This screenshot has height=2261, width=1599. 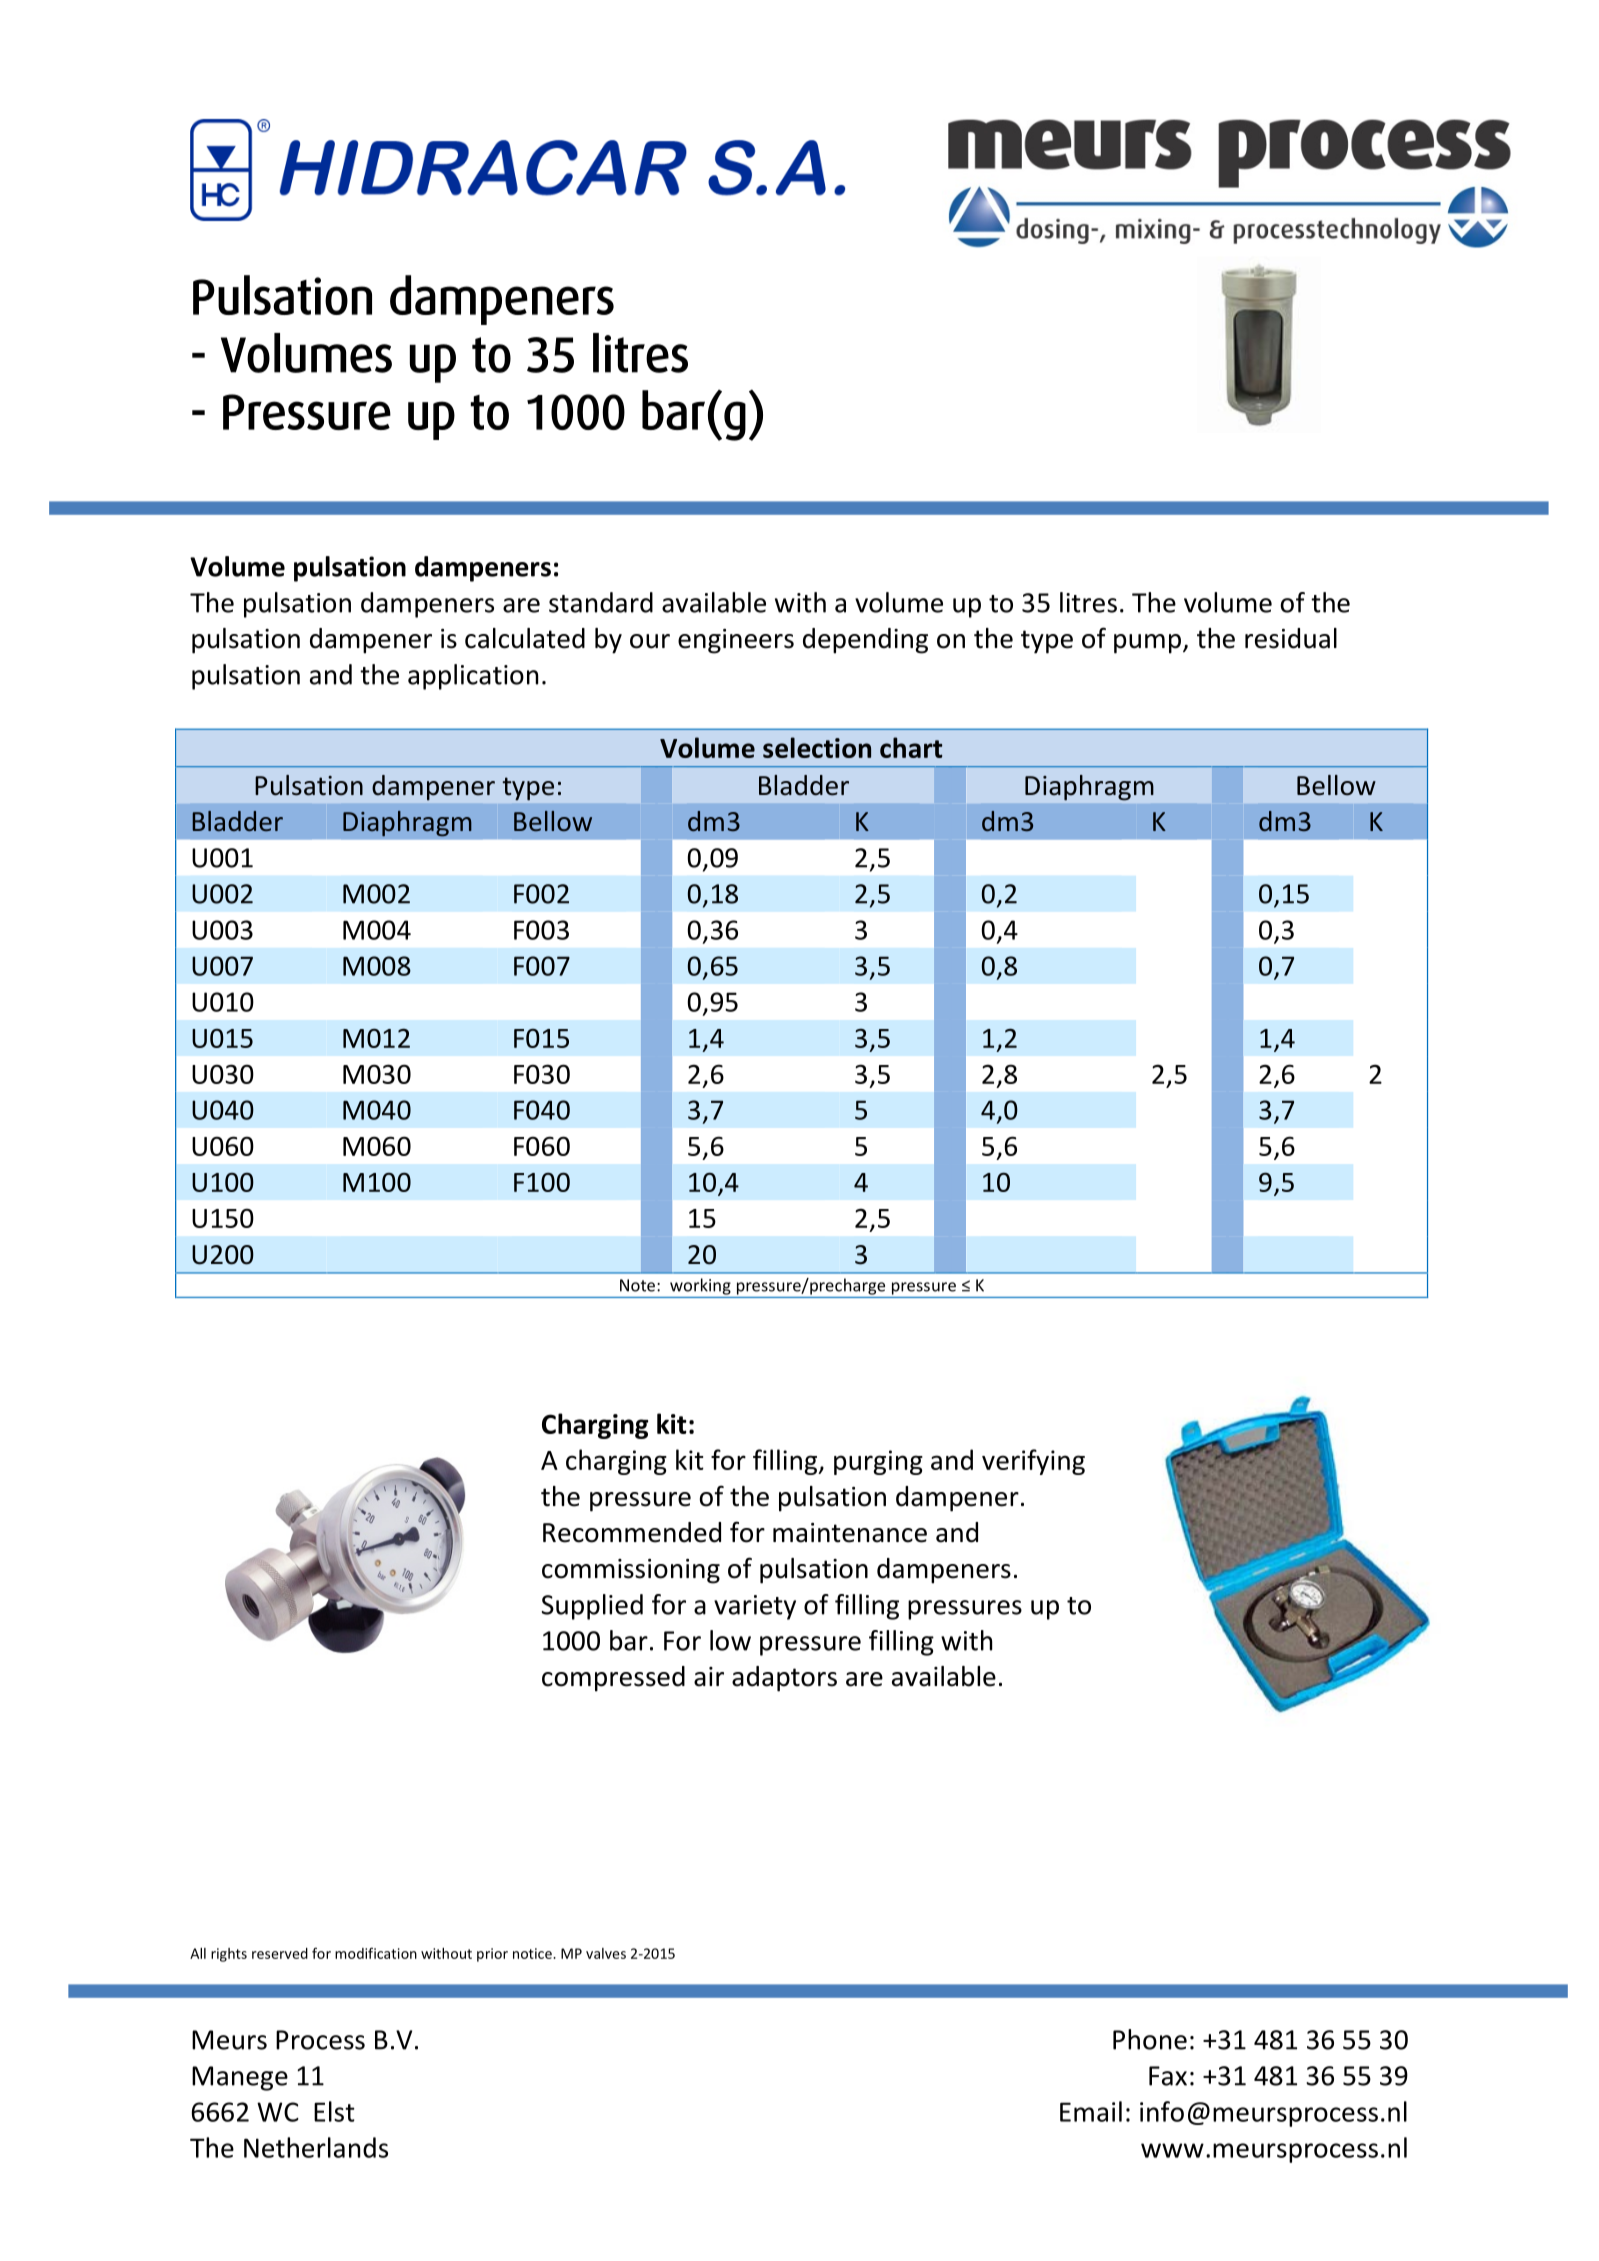 What do you see at coordinates (850, 1533) in the screenshot?
I see `maintenance` at bounding box center [850, 1533].
